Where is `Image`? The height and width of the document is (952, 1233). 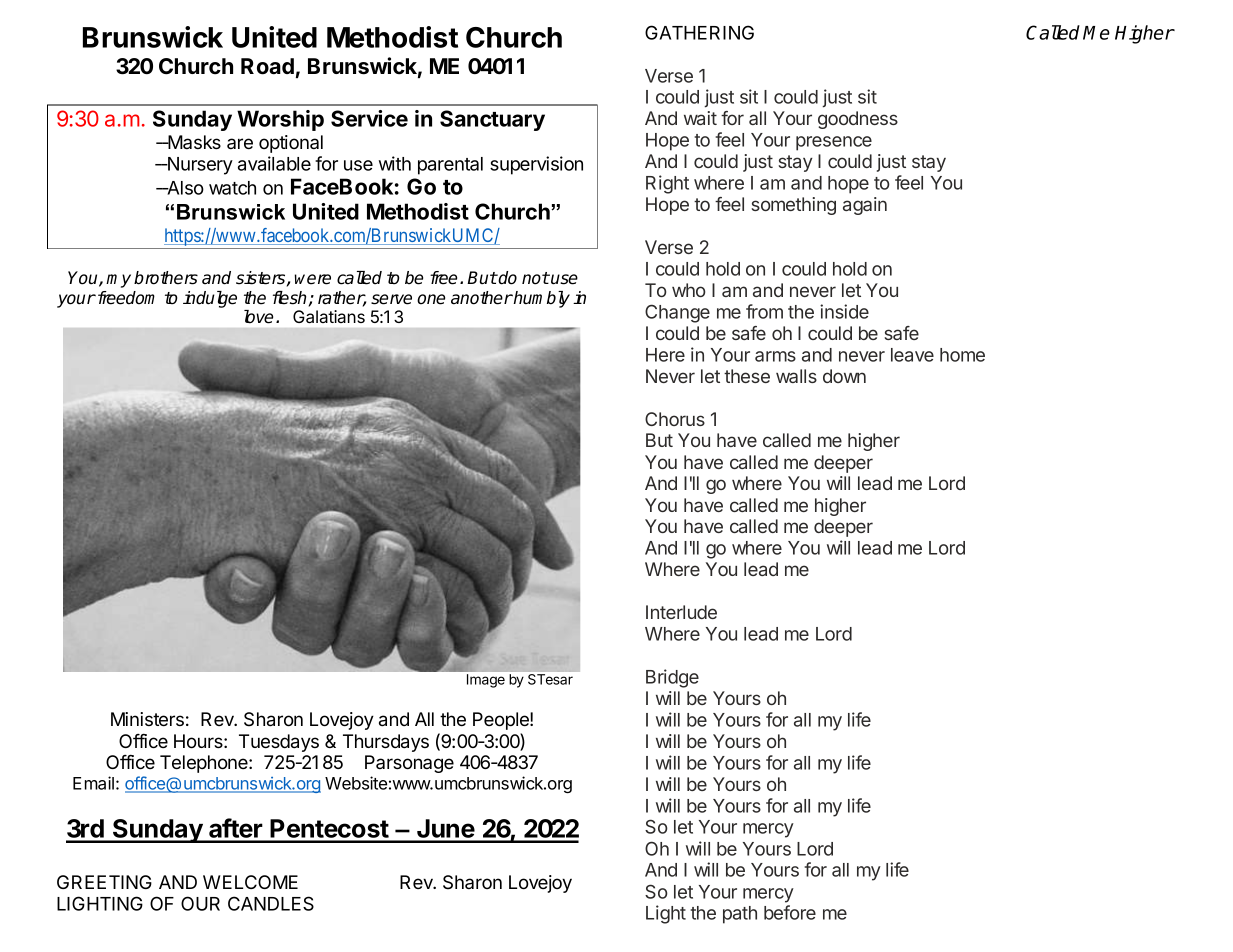 Image is located at coordinates (486, 681).
